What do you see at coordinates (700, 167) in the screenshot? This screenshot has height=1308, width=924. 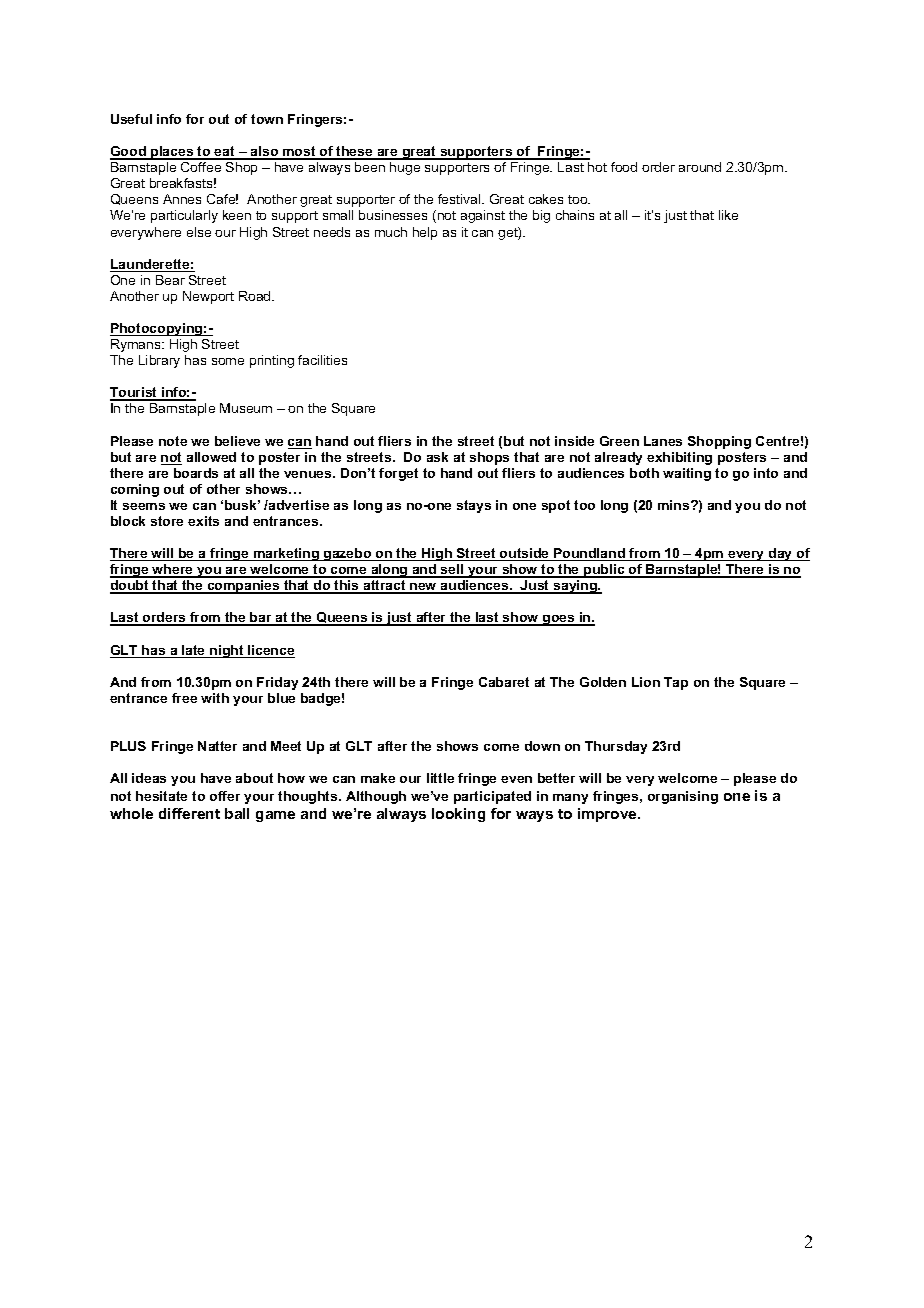 I see `around` at bounding box center [700, 167].
